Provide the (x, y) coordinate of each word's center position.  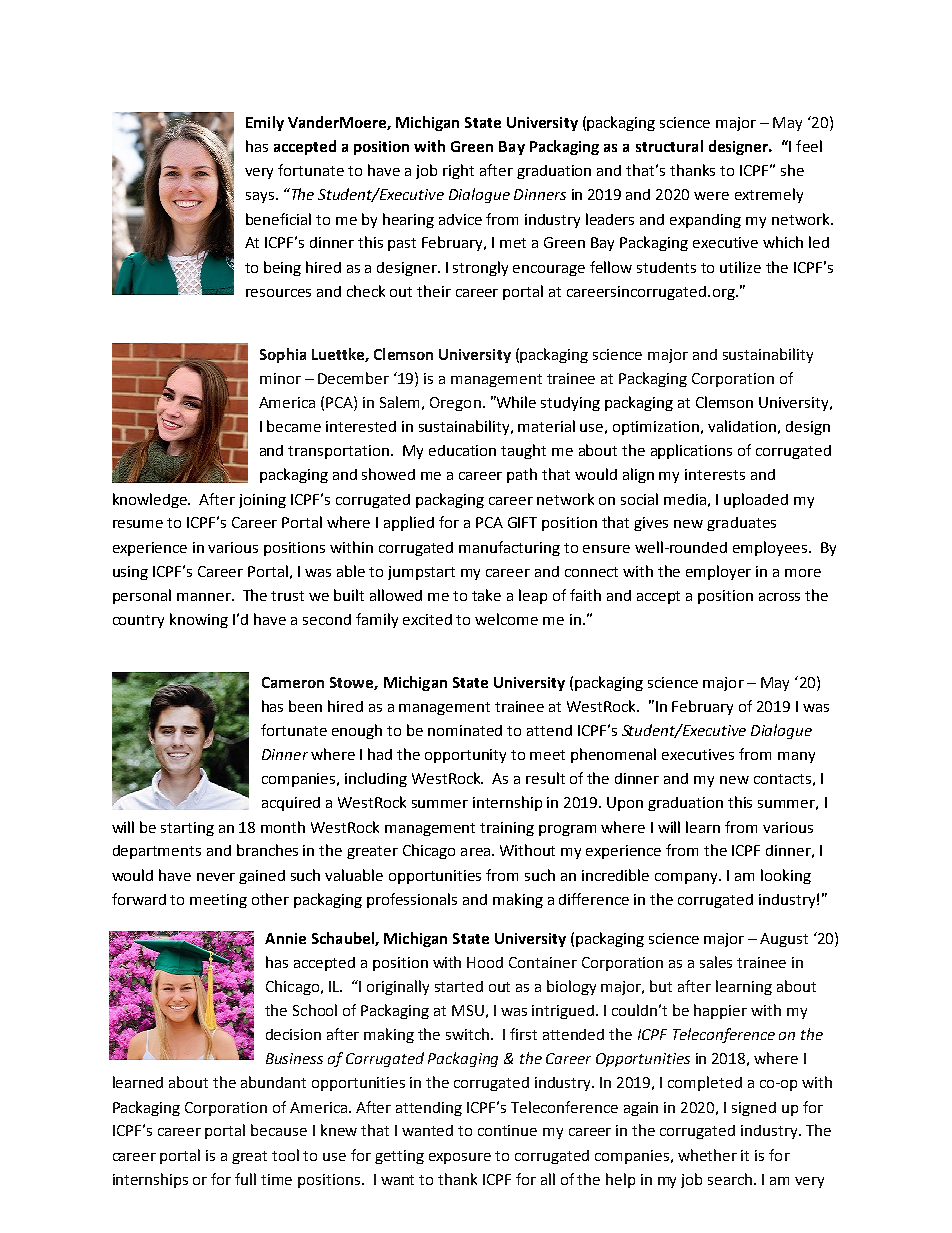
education (462, 450)
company (687, 878)
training (507, 829)
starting (187, 829)
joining (262, 501)
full (245, 1179)
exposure (460, 1158)
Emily (265, 123)
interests (715, 474)
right (458, 171)
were (711, 196)
